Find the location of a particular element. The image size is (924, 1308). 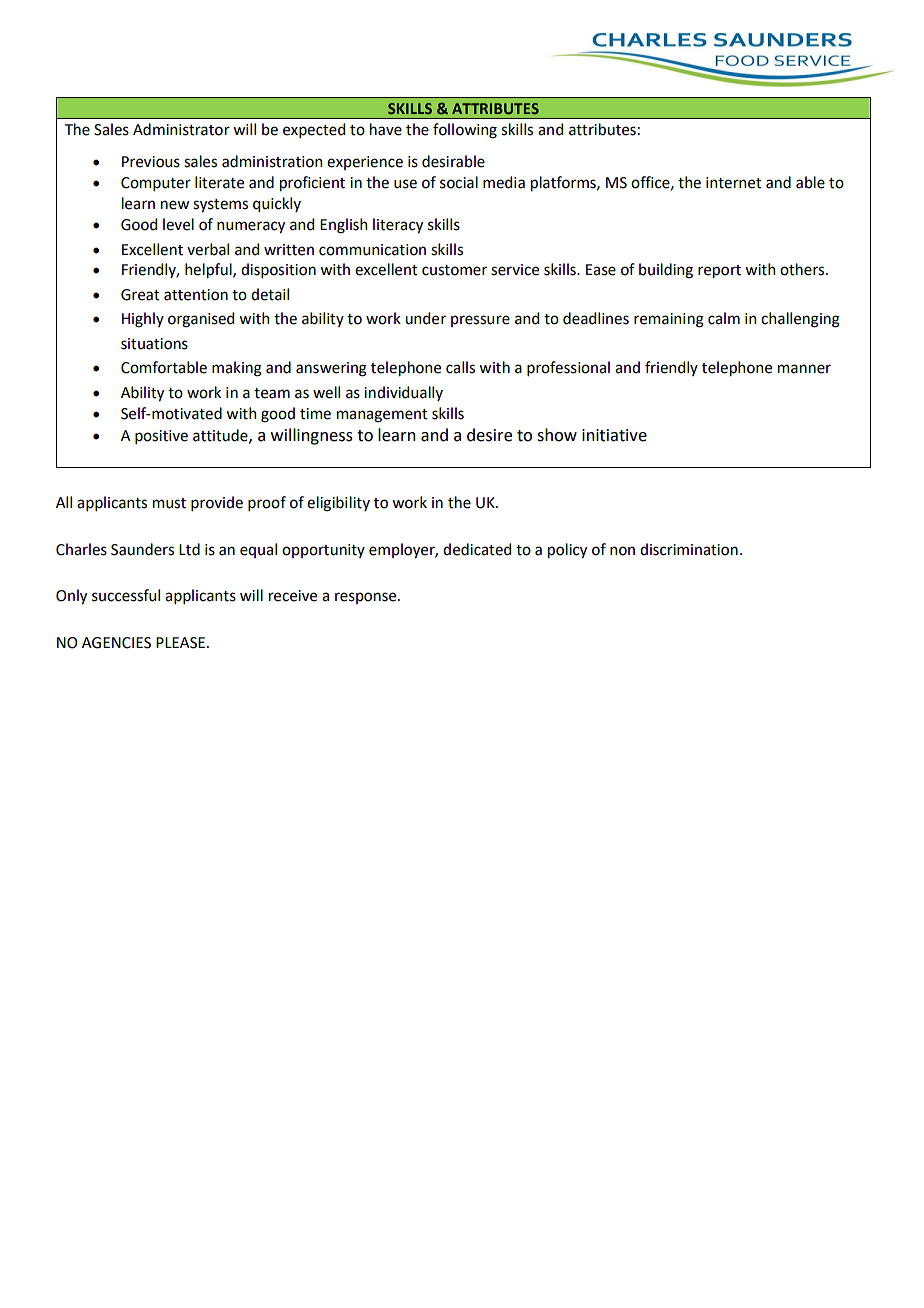

manner is located at coordinates (804, 369).
